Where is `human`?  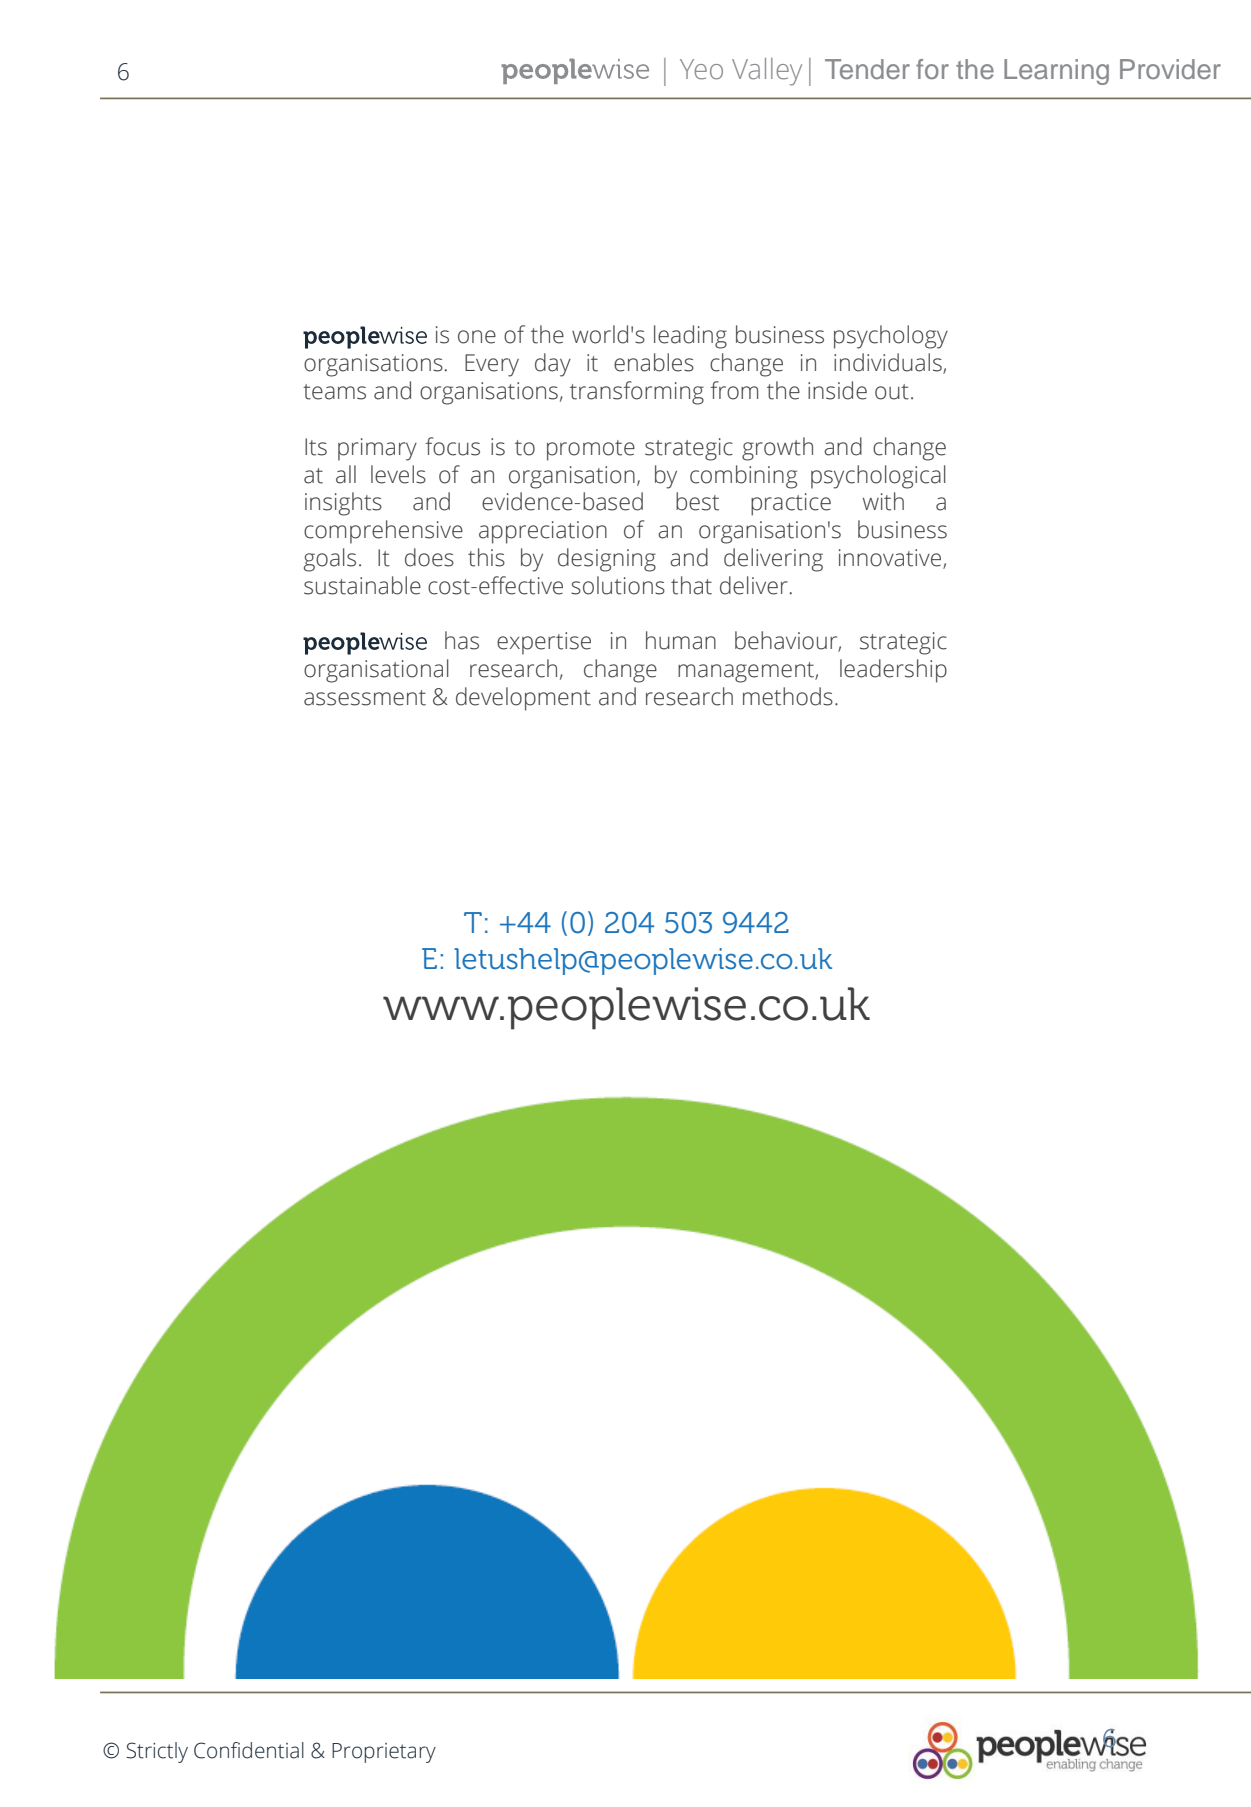
human is located at coordinates (681, 640).
